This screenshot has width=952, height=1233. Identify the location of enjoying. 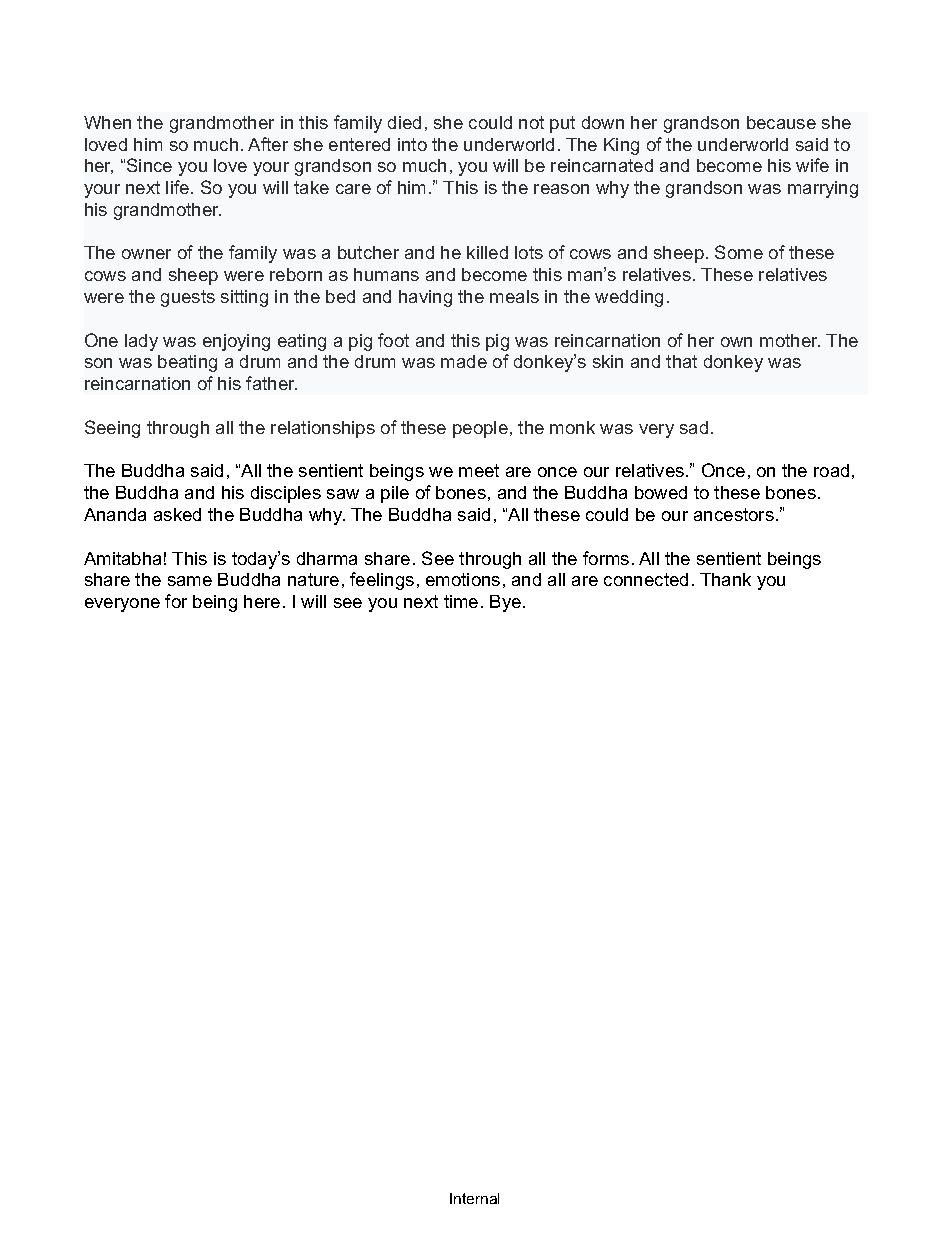
(236, 342).
